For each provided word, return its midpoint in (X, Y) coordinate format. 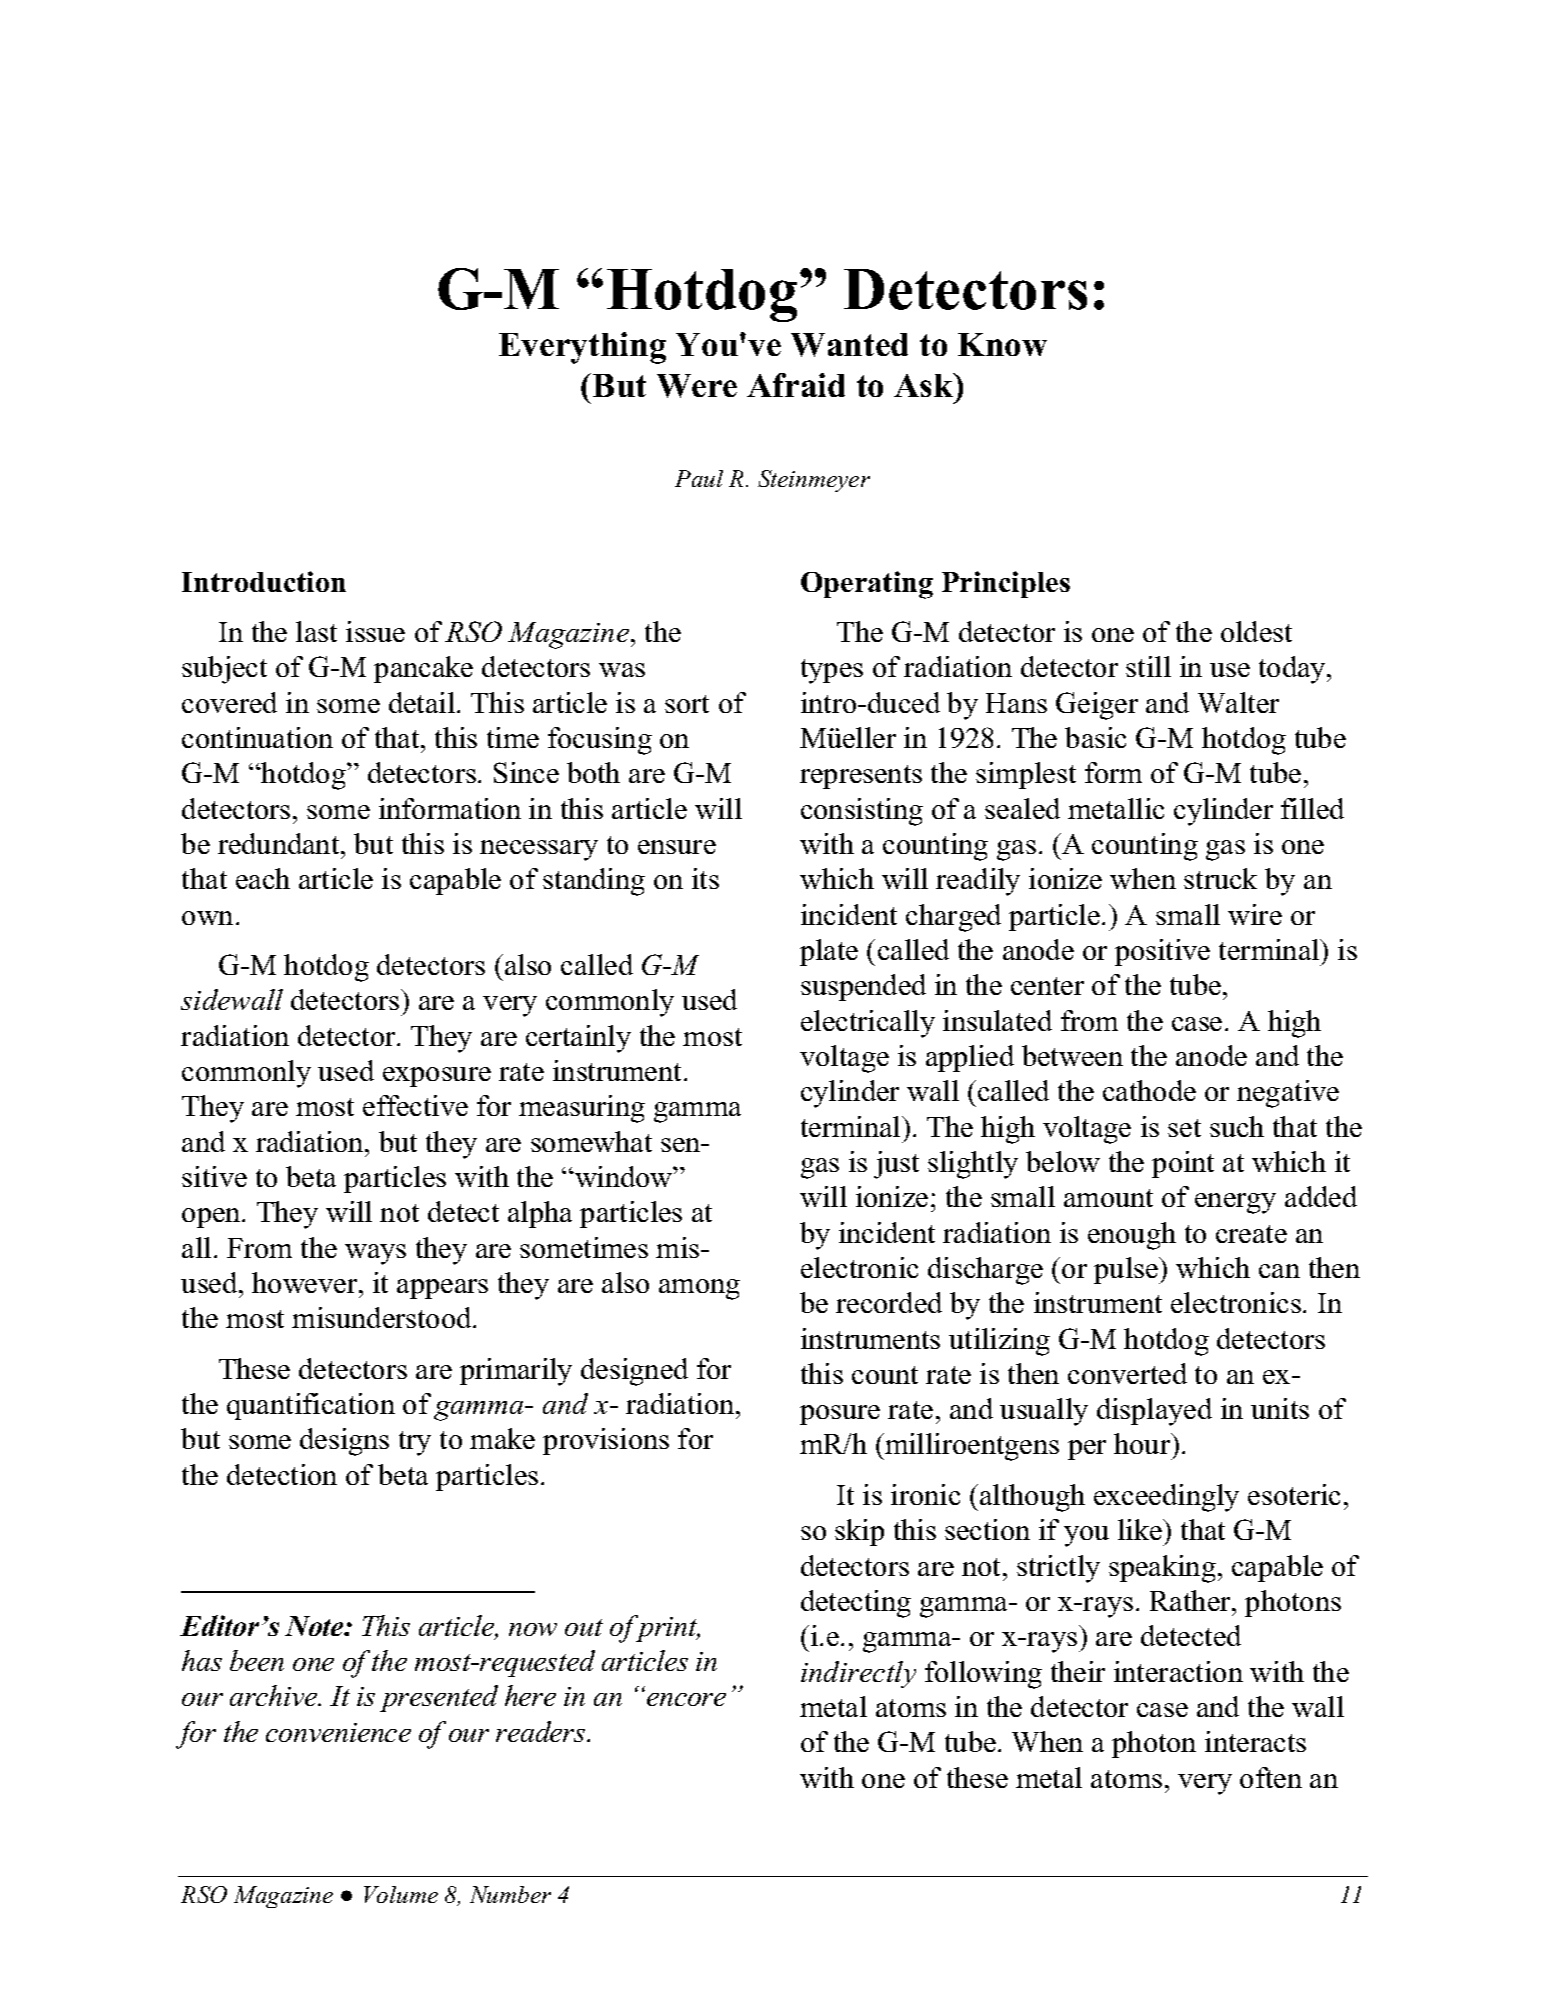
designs (344, 1442)
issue (375, 631)
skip (859, 1532)
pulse (1127, 1270)
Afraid (796, 385)
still (1148, 666)
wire (1255, 914)
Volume (401, 1894)
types (832, 671)
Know (1002, 344)
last (316, 631)
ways (375, 1254)
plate (829, 952)
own (207, 918)
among (699, 1289)
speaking (1162, 1569)
